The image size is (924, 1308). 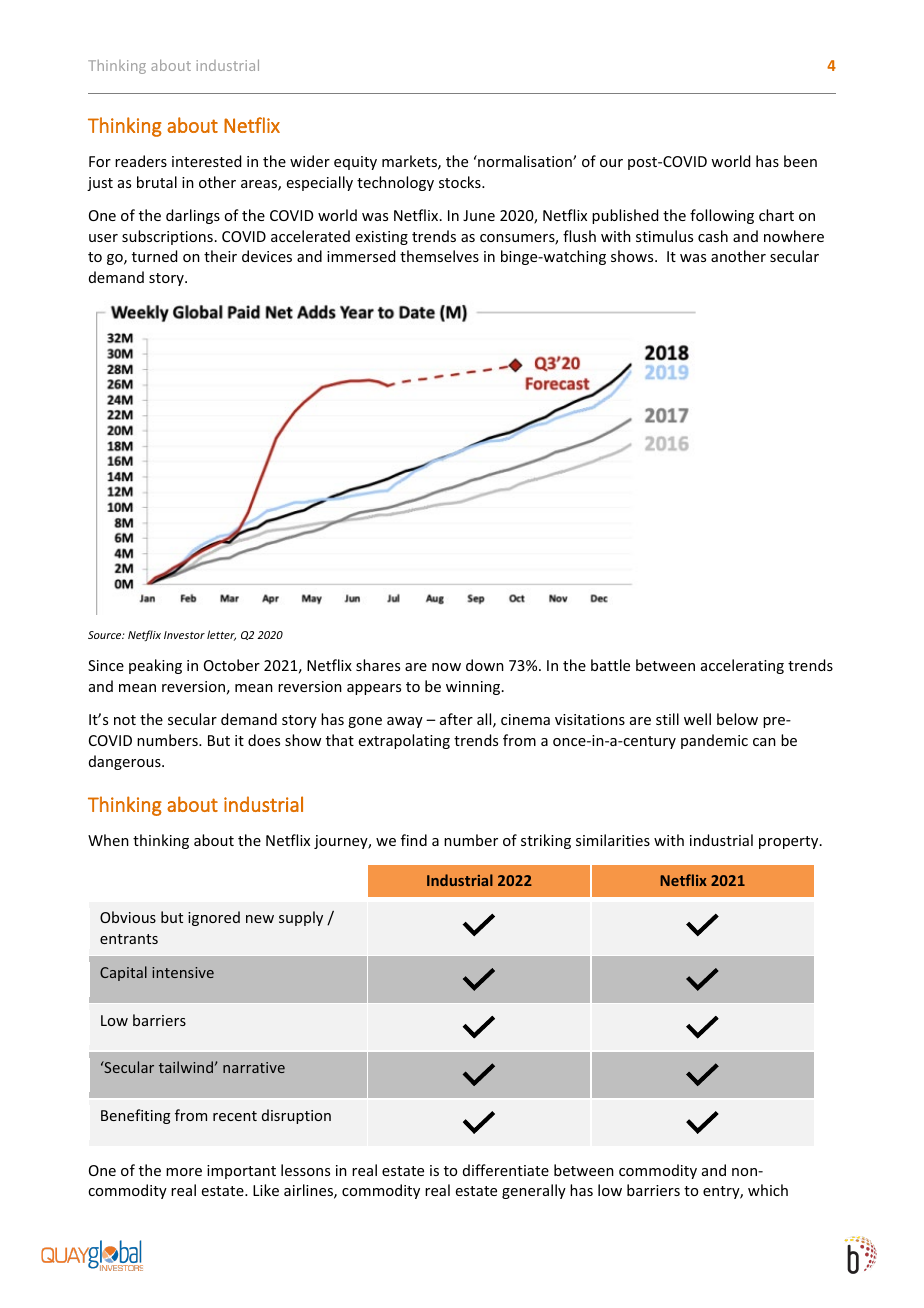 What do you see at coordinates (485, 665) in the image?
I see `down` at bounding box center [485, 665].
